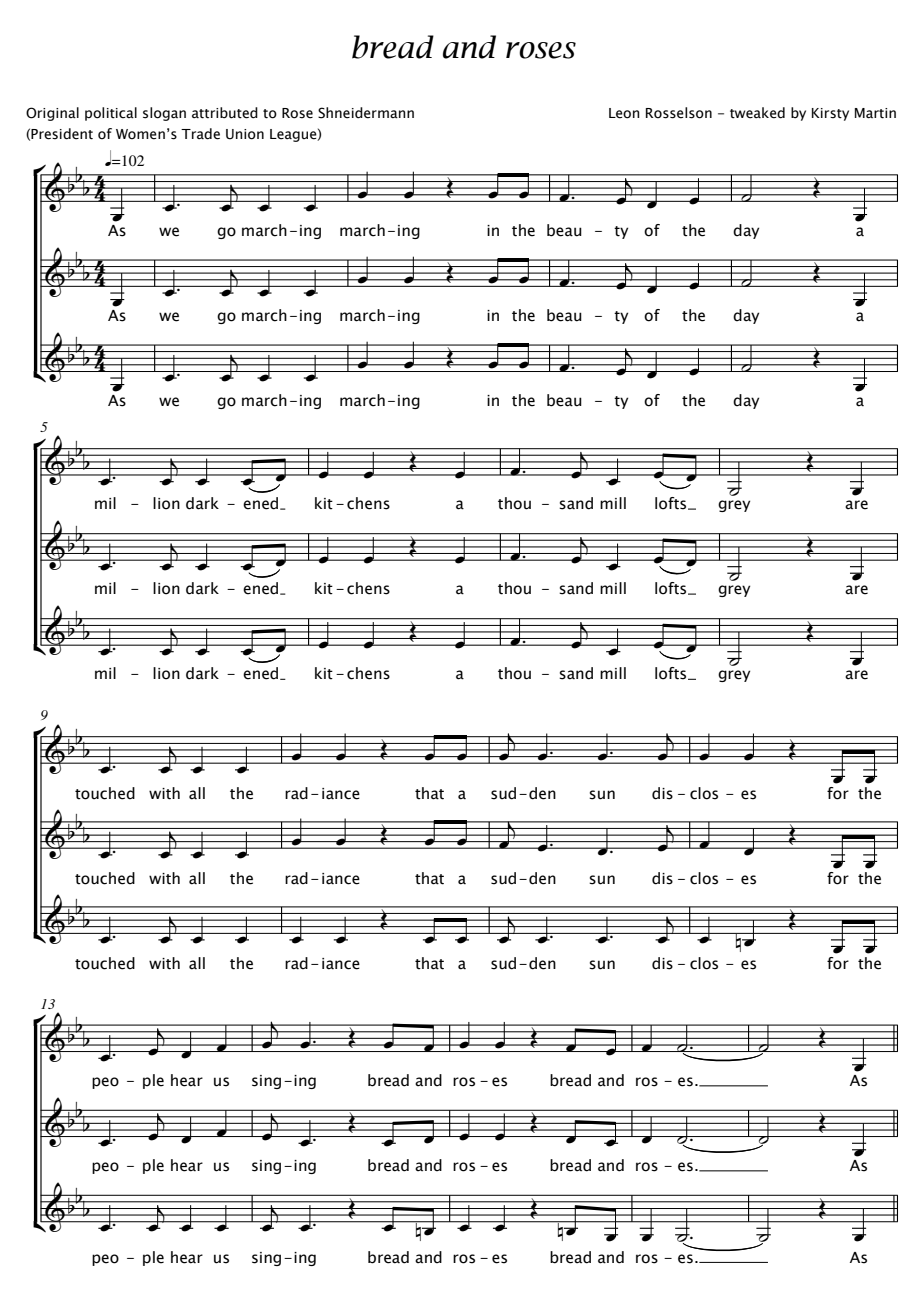  What do you see at coordinates (830, 114) in the document?
I see `Kirsty` at bounding box center [830, 114].
